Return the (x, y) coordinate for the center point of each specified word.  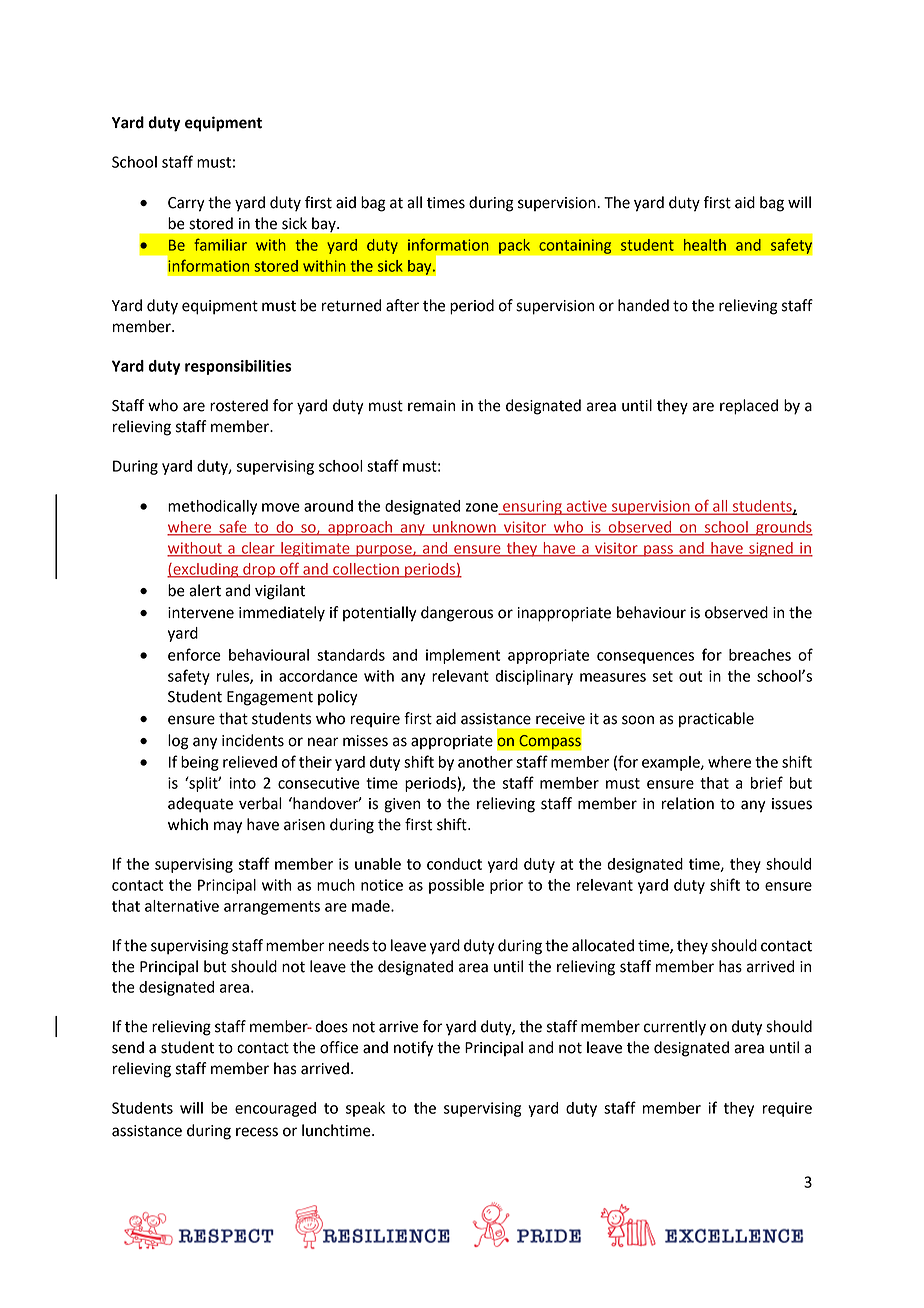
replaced (749, 407)
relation (688, 803)
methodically (212, 507)
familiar (220, 244)
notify (413, 1049)
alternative (182, 906)
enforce (194, 654)
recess (257, 1132)
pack (514, 246)
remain (431, 406)
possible (456, 886)
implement (463, 656)
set (662, 676)
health (705, 245)
